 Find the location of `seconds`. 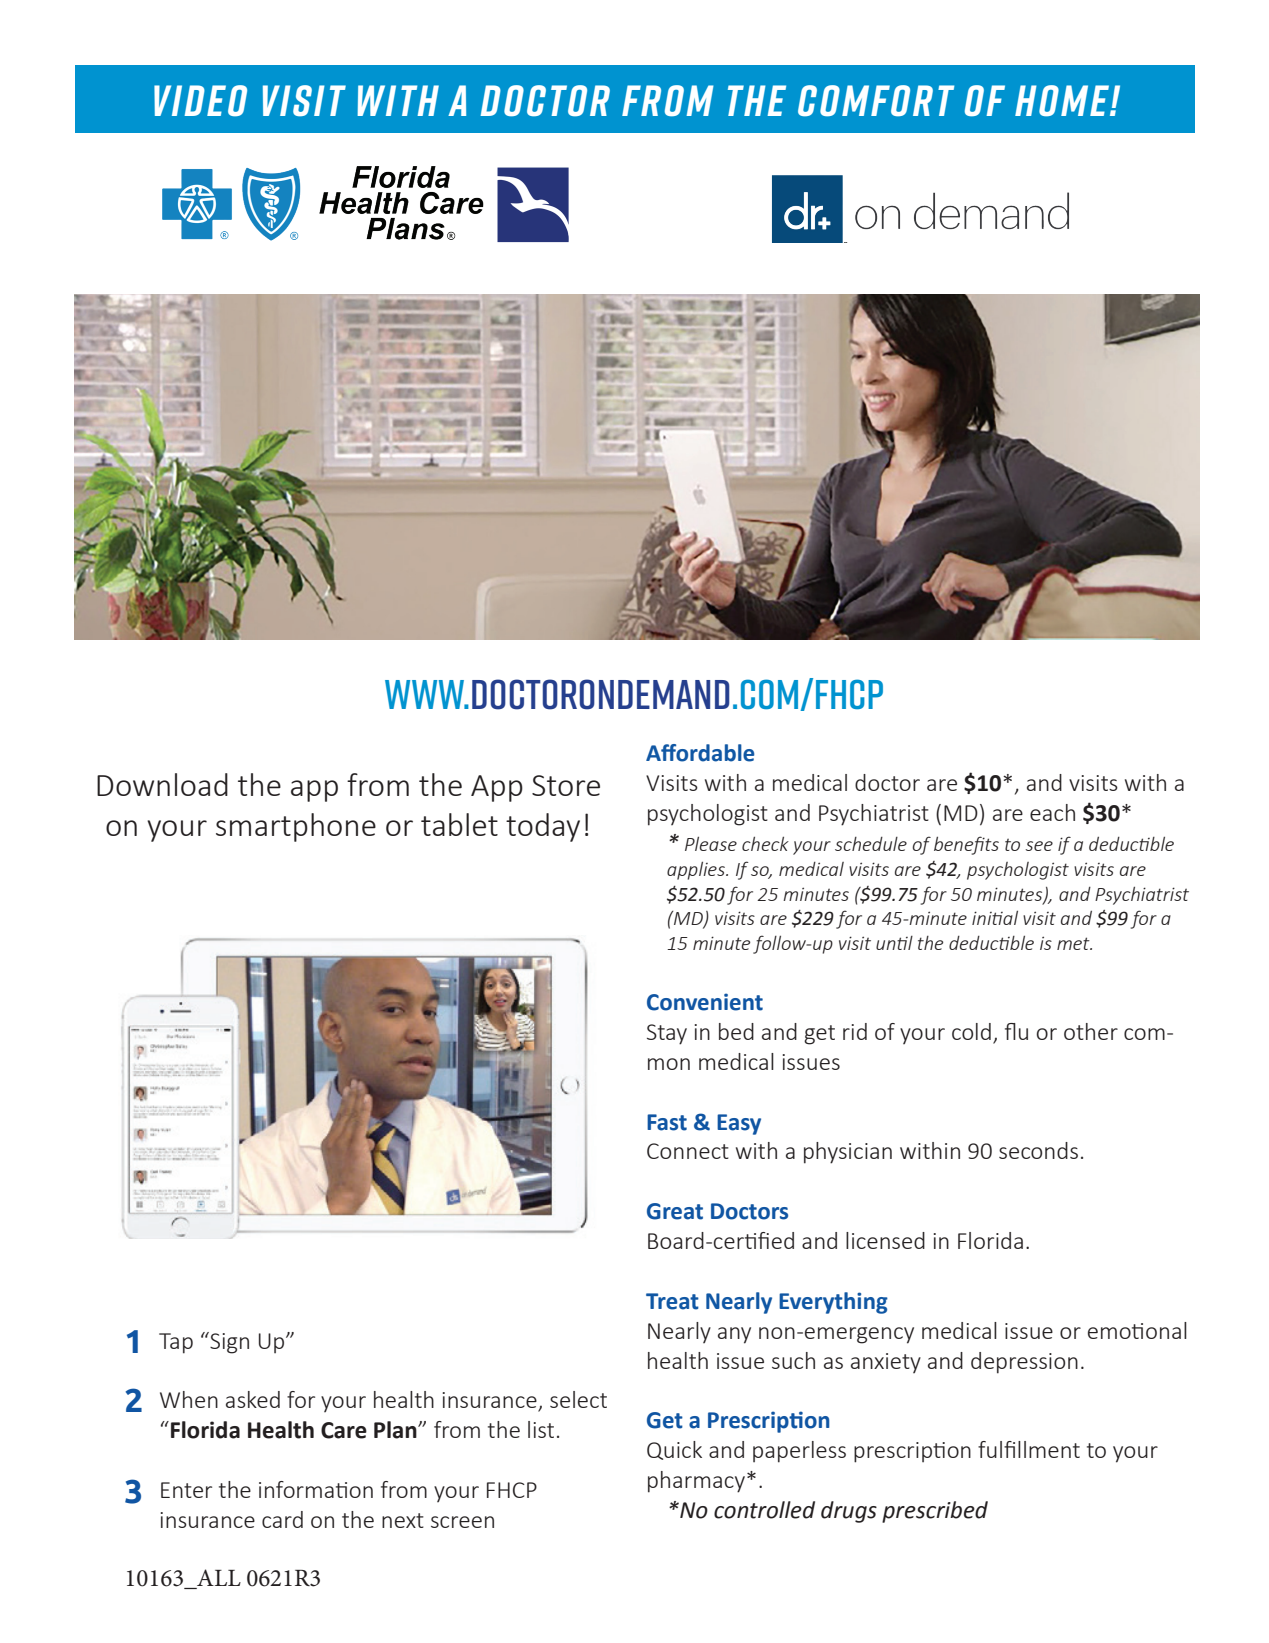

seconds is located at coordinates (1038, 1150).
